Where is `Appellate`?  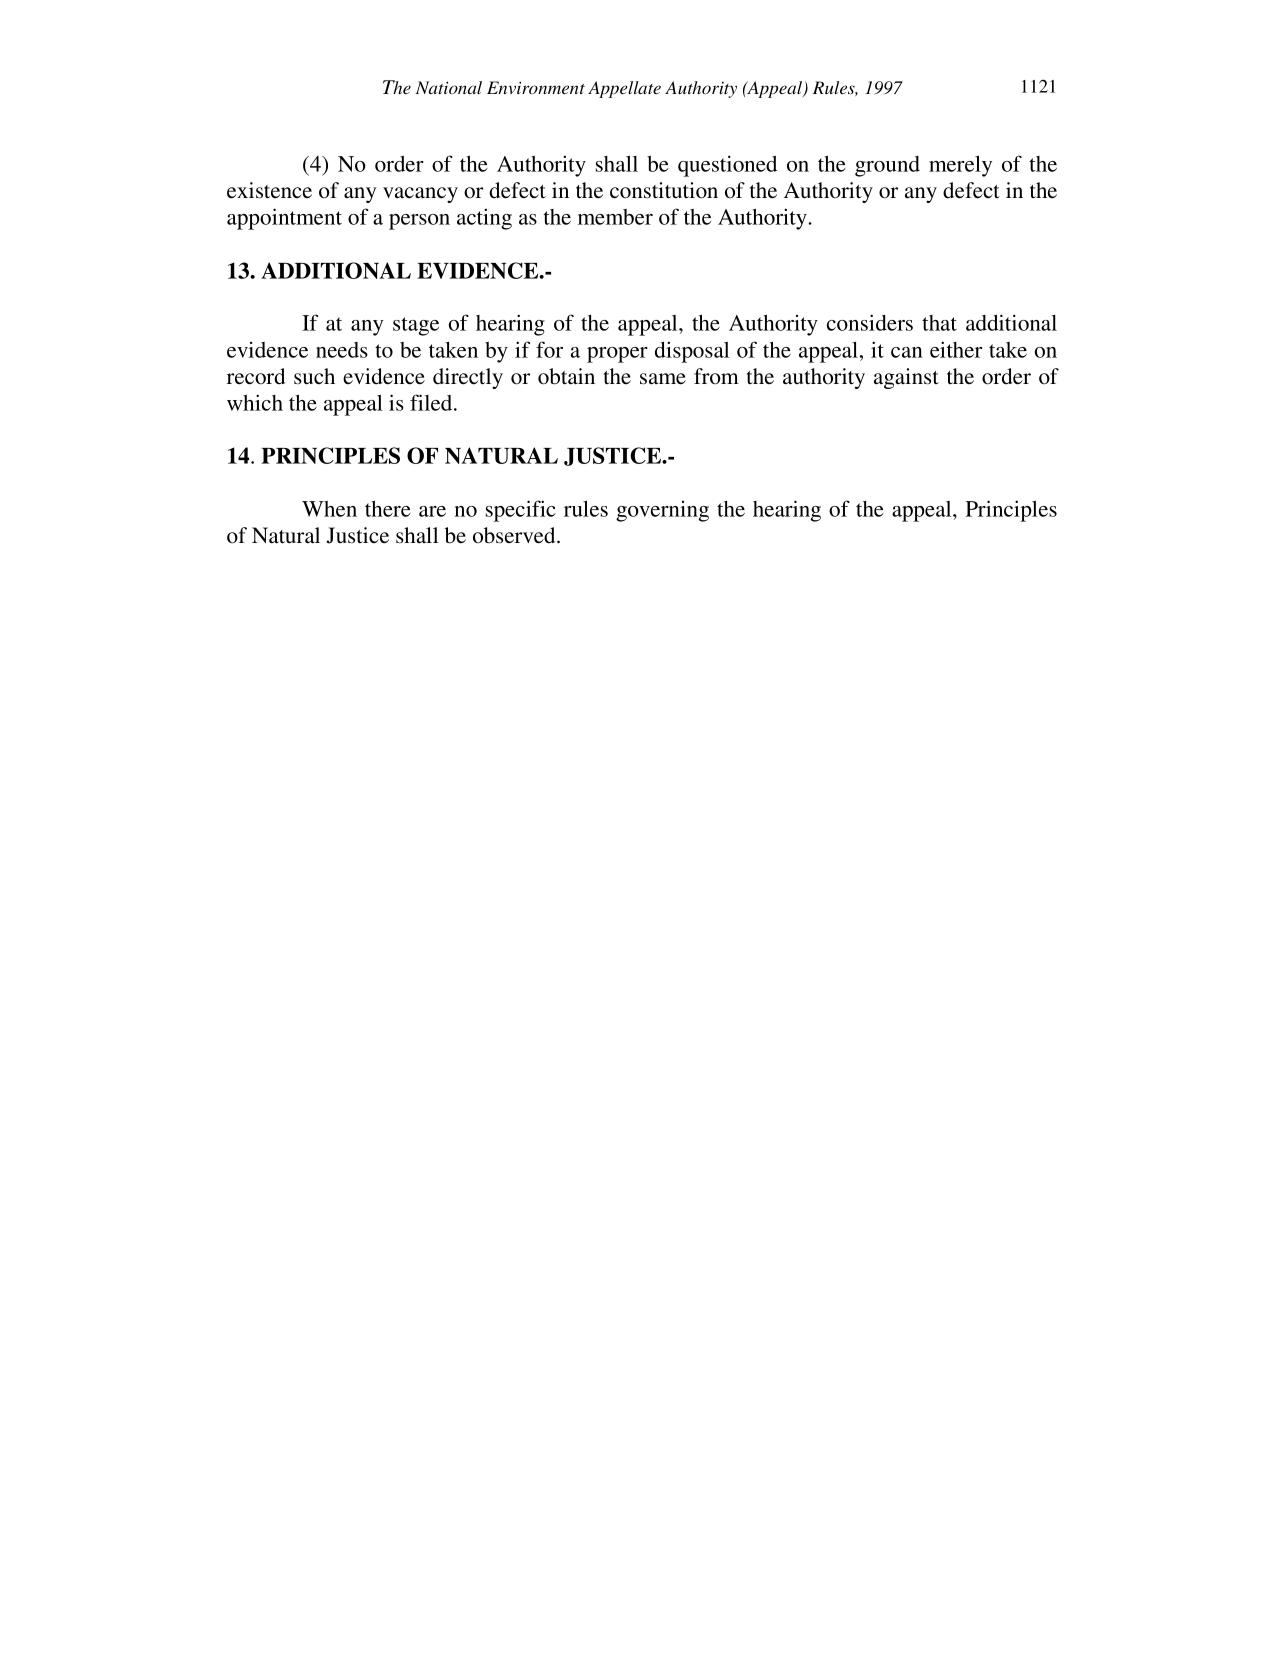
Appellate is located at coordinates (624, 89).
